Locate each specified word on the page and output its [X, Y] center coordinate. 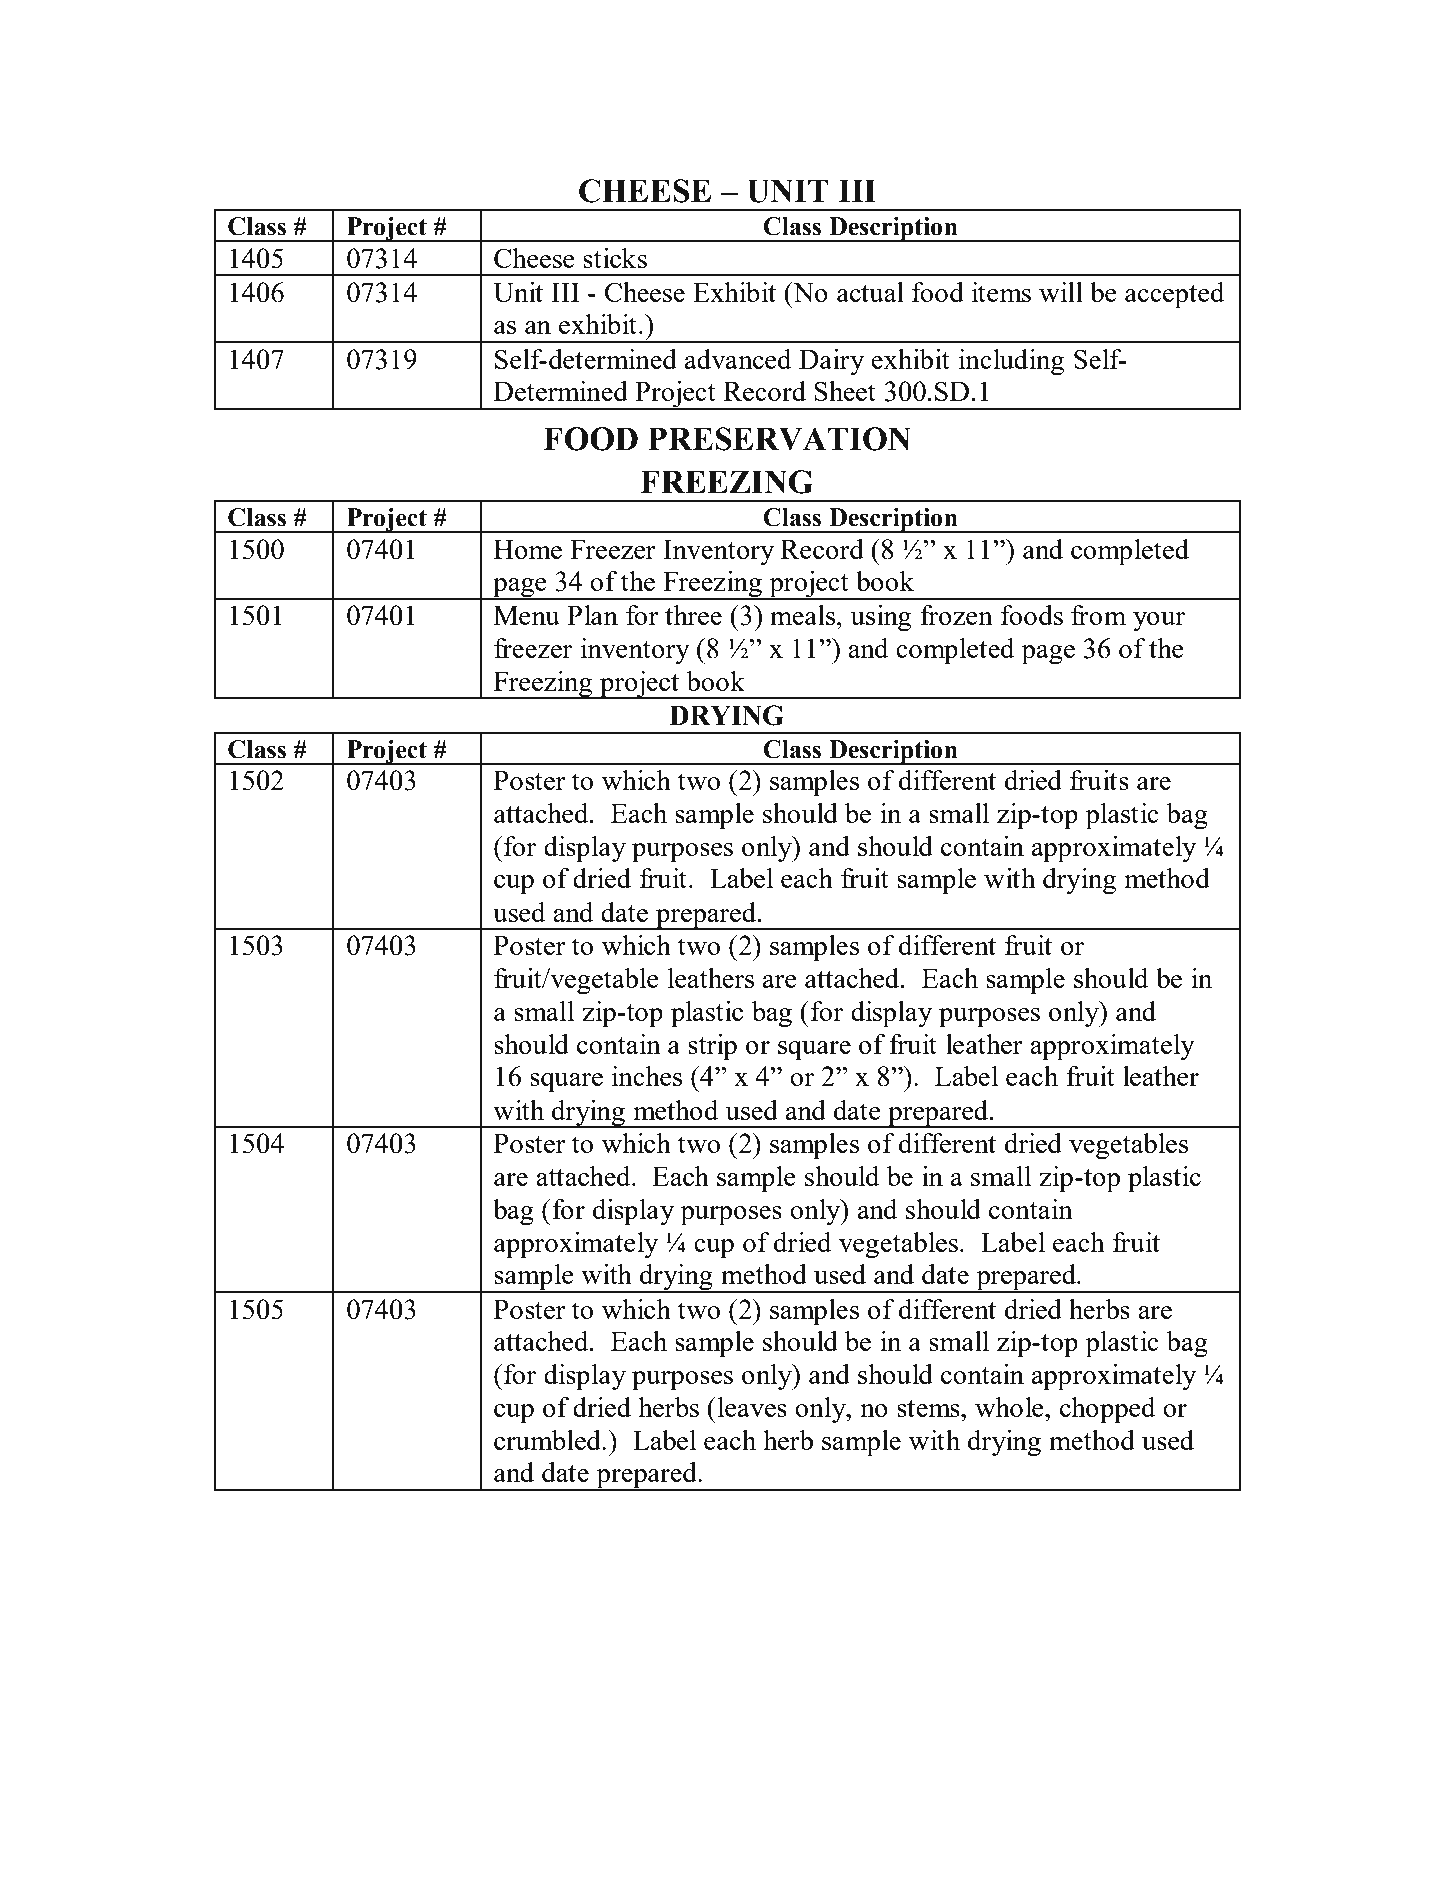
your [1159, 622]
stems [929, 1408]
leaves [752, 1407]
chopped [1107, 1410]
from [1098, 615]
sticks [615, 258]
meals [804, 615]
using [880, 618]
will [1061, 292]
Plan [592, 615]
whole [1010, 1407]
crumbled [548, 1440]
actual [870, 292]
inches [647, 1076]
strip [712, 1047]
